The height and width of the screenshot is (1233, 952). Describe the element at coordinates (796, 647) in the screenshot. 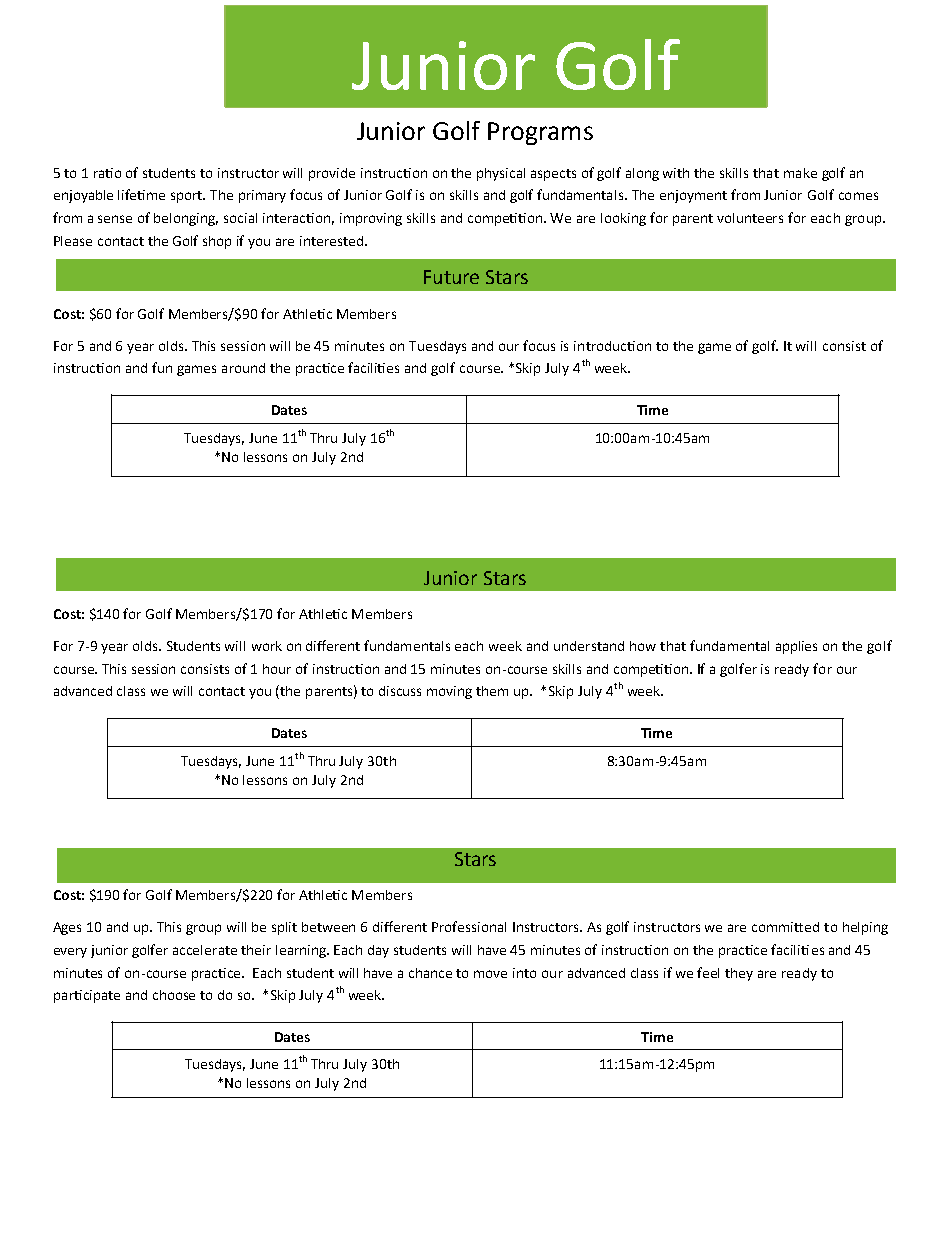

I see `applies` at that location.
